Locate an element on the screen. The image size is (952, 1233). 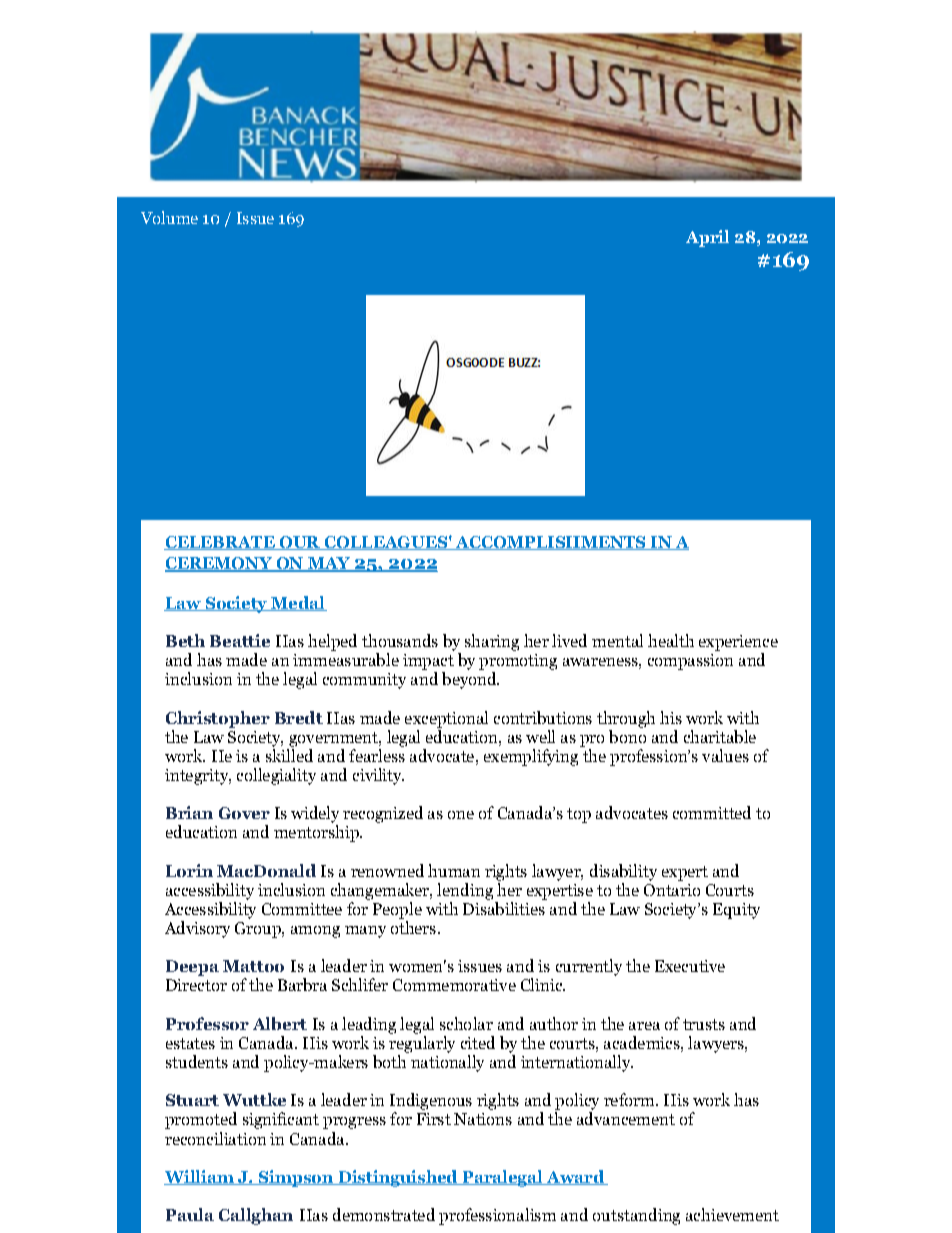
ACCOMPLISHMENTS is located at coordinates (551, 543).
